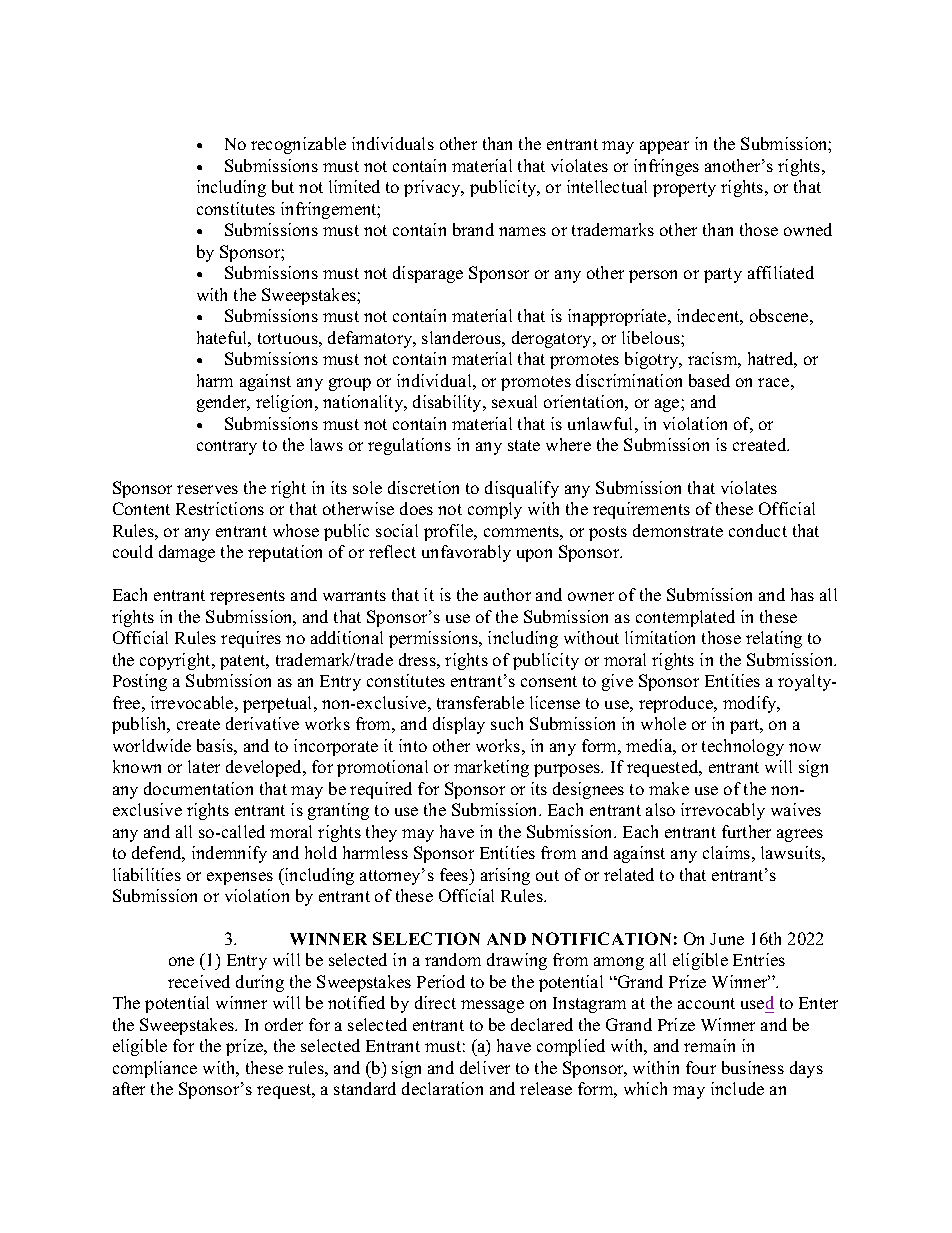 Image resolution: width=952 pixels, height=1233 pixels. What do you see at coordinates (684, 189) in the page?
I see `property` at bounding box center [684, 189].
